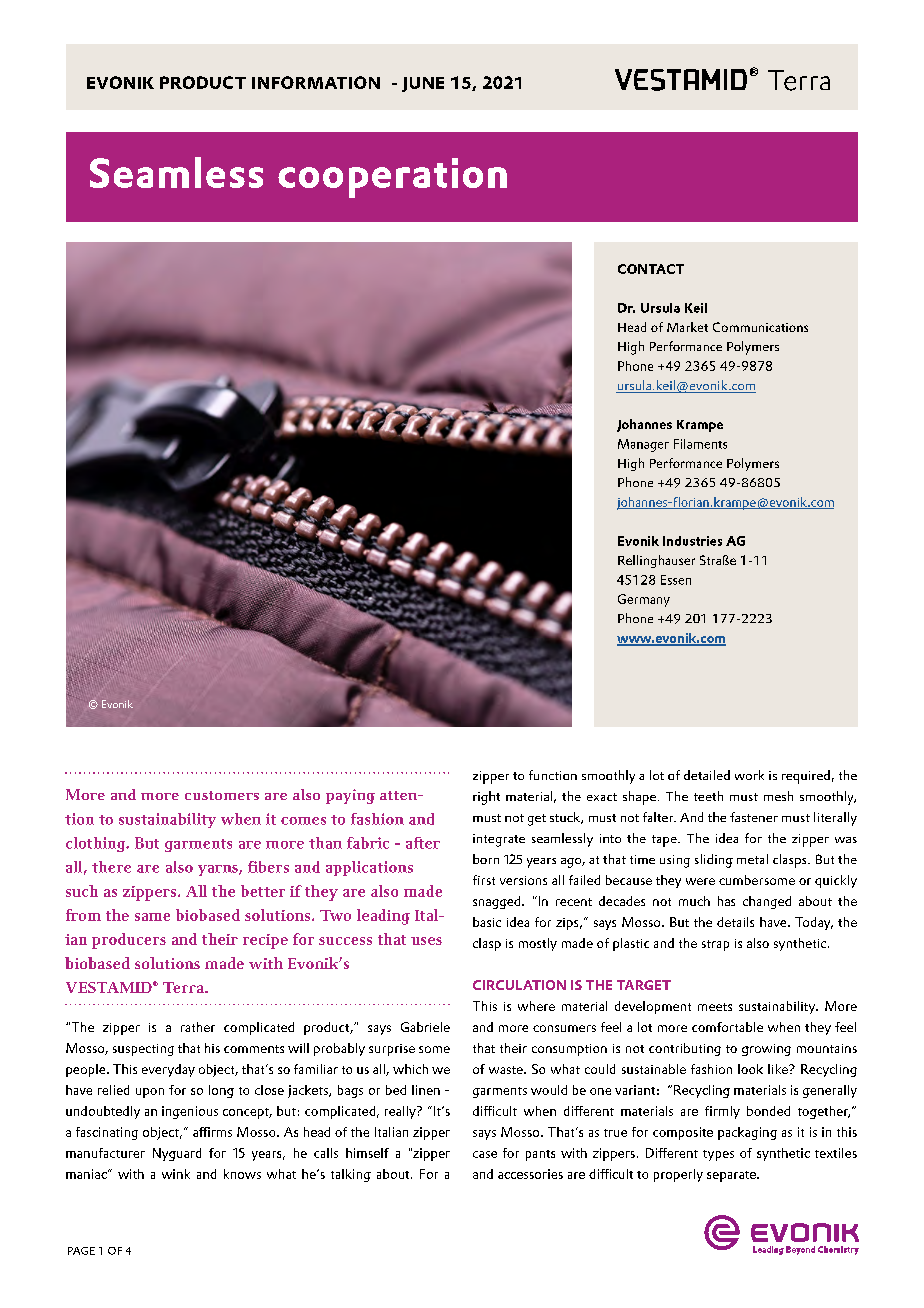 This image has width=924, height=1308. I want to click on wink, so click(176, 1174).
